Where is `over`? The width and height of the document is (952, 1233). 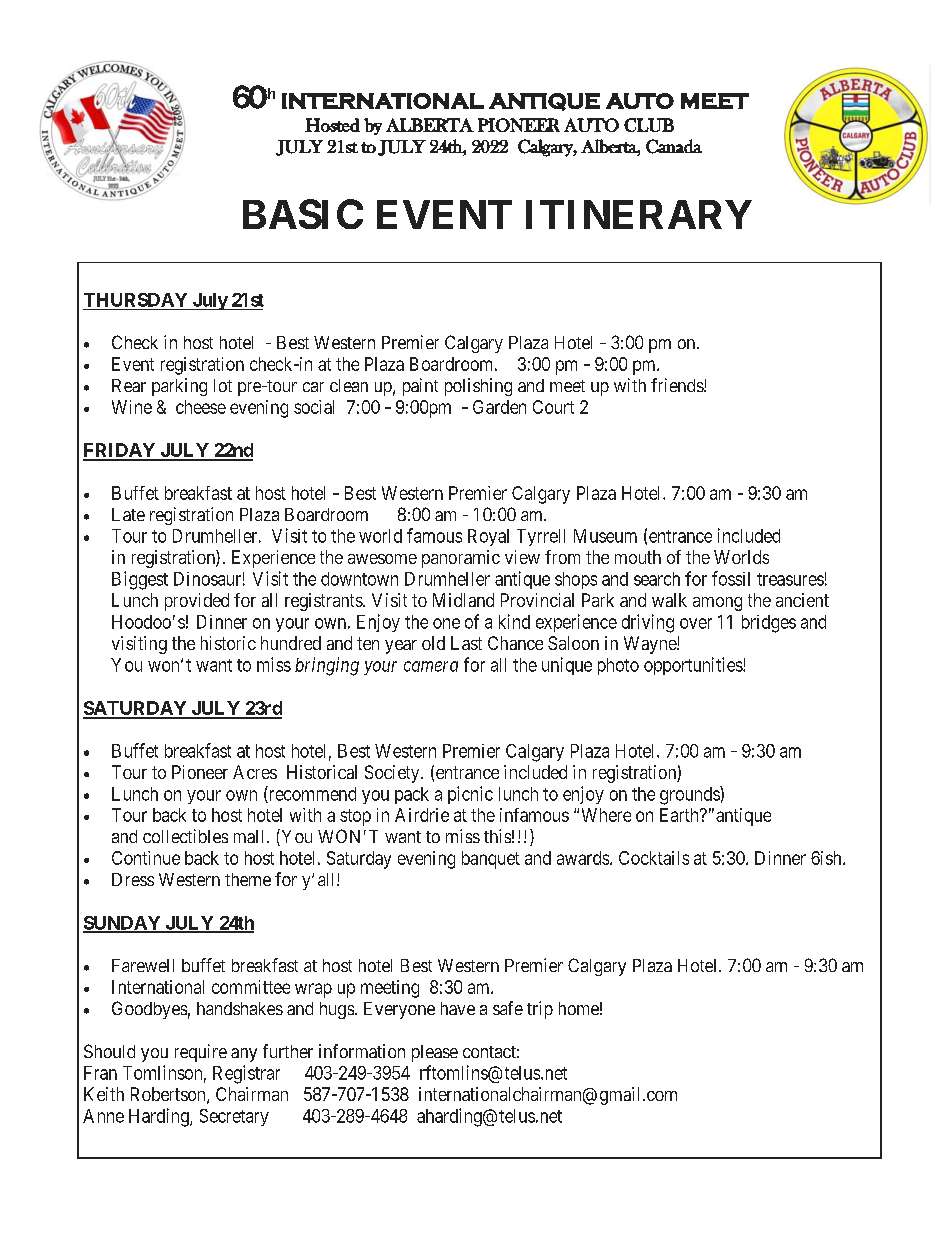
over is located at coordinates (696, 623).
